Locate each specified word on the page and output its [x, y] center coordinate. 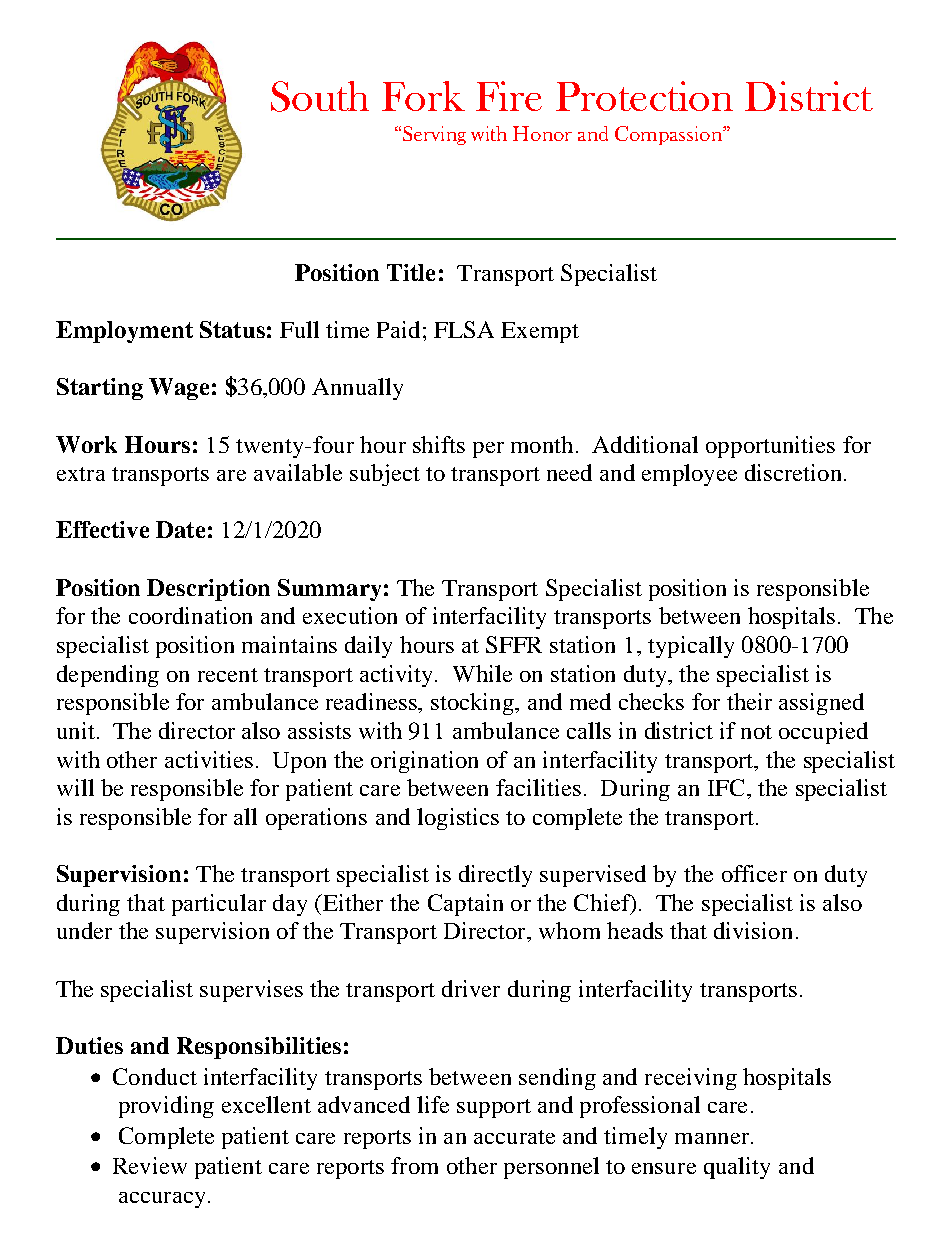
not [756, 732]
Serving [434, 135]
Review [150, 1165]
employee [689, 475]
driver [471, 988]
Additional [645, 444]
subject [385, 475]
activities [209, 759]
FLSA [464, 329]
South [320, 96]
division [753, 930]
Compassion [669, 135]
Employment [124, 332]
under [84, 930]
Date [180, 529]
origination [424, 762]
